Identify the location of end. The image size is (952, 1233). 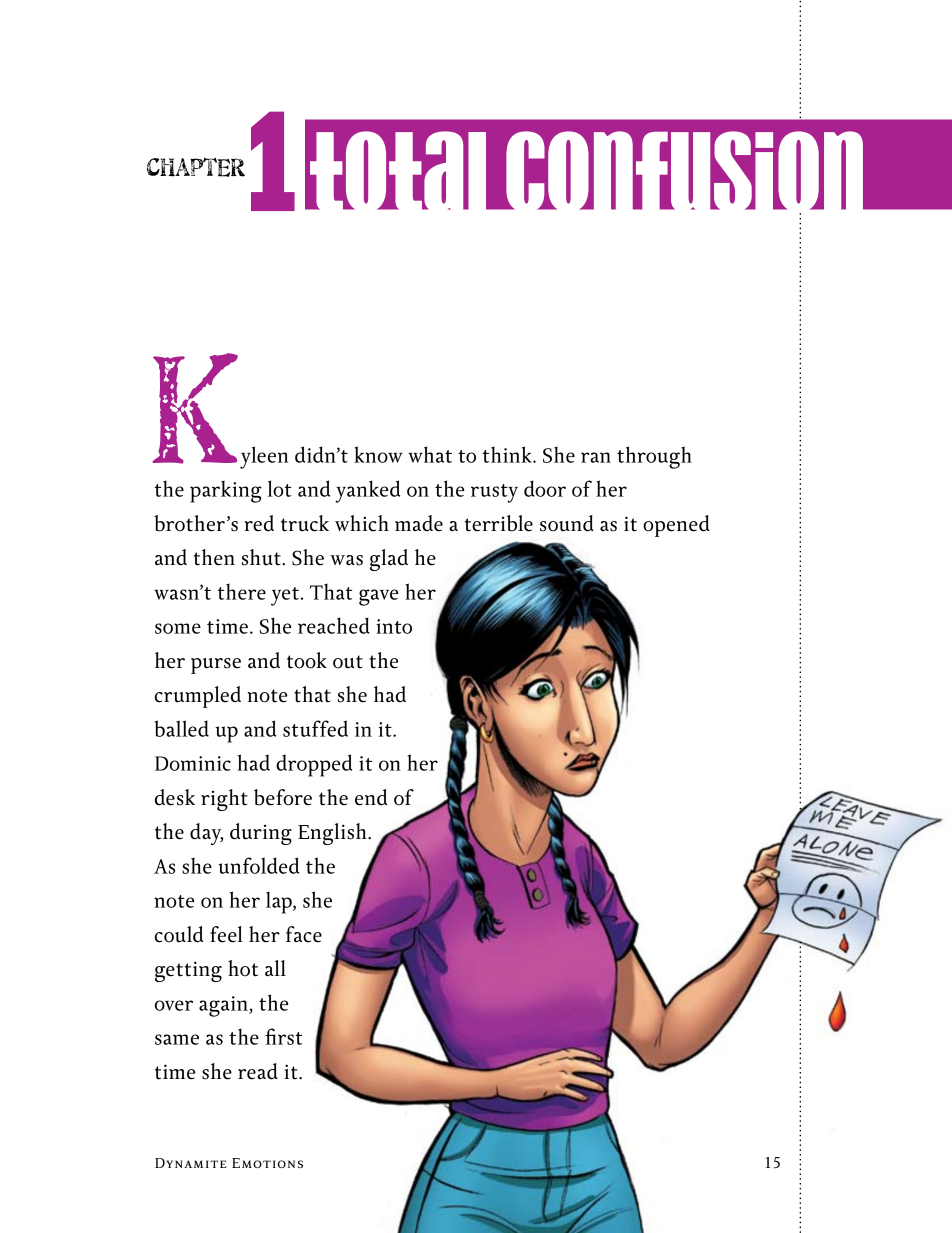
(371, 797).
